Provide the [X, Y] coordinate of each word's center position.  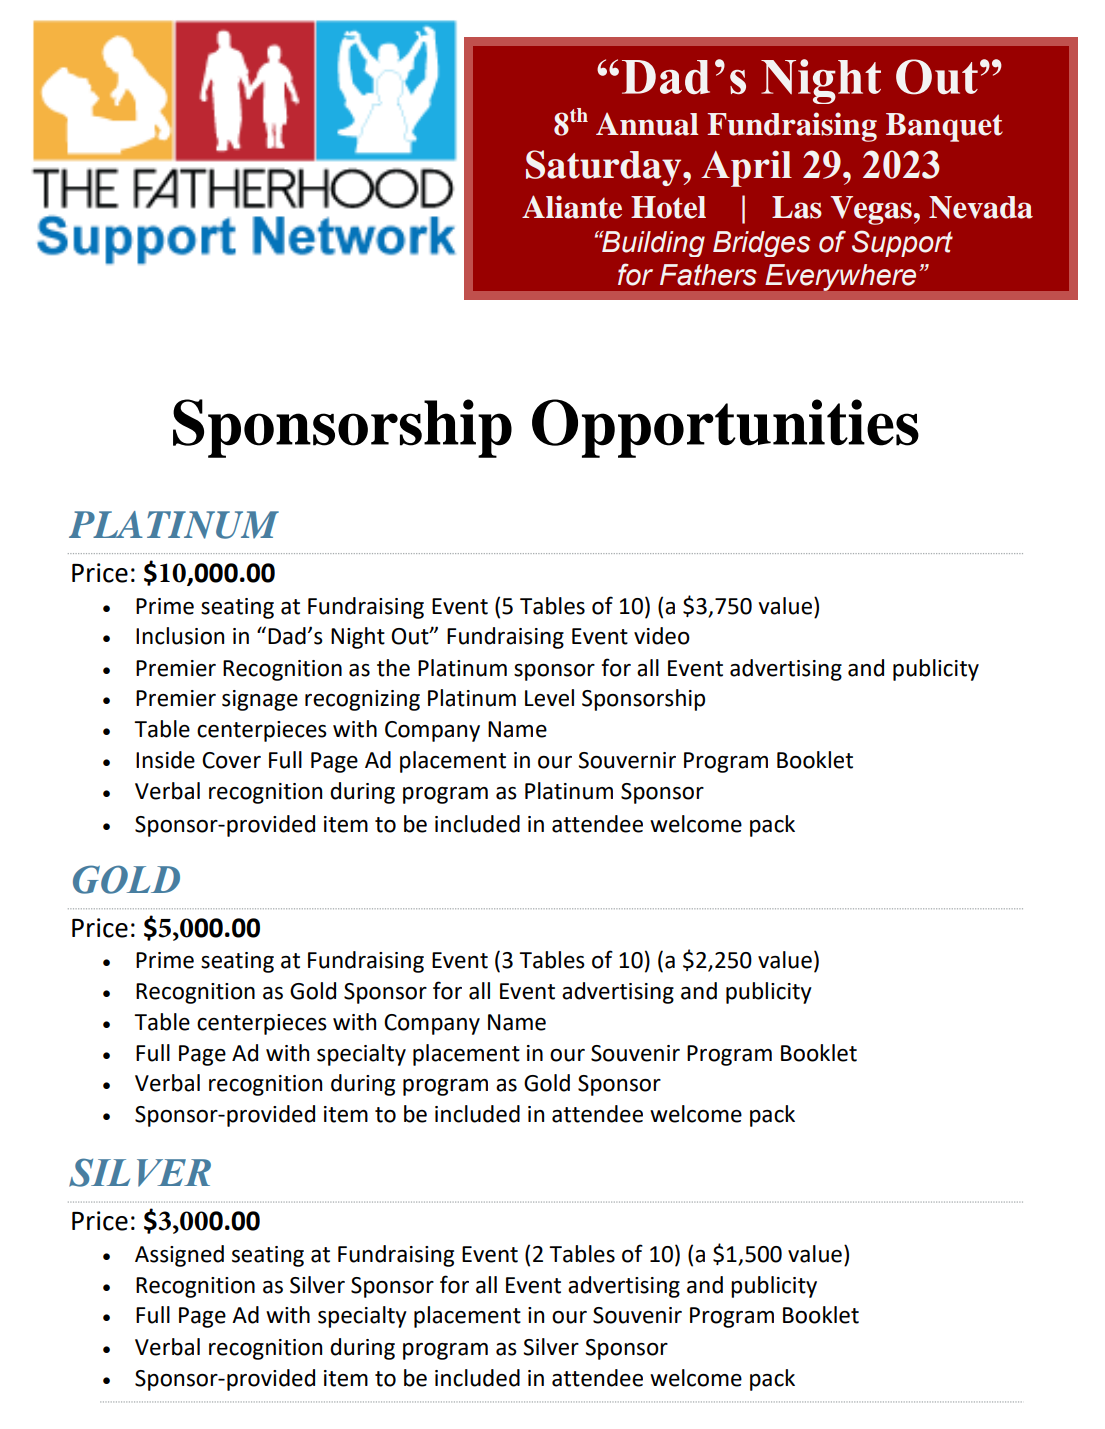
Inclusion [180, 636]
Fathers [708, 275]
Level [549, 698]
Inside [165, 760]
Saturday [605, 168]
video [662, 636]
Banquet [944, 127]
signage [260, 700]
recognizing [362, 700]
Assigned [179, 1256]
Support [902, 243]
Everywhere [841, 277]
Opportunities [725, 428]
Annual [647, 124]
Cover [231, 760]
